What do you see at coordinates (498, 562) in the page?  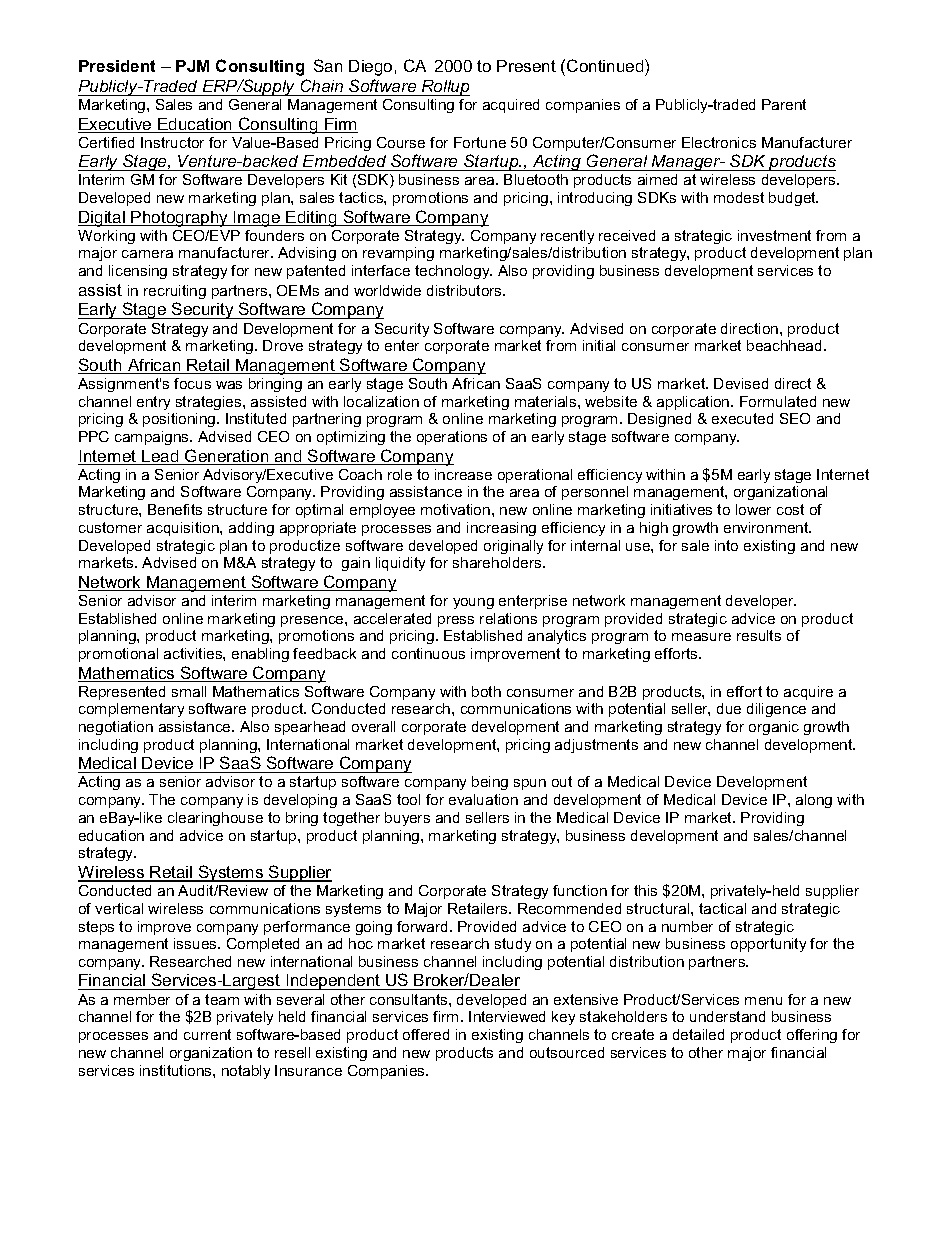 I see `shareholders` at bounding box center [498, 562].
